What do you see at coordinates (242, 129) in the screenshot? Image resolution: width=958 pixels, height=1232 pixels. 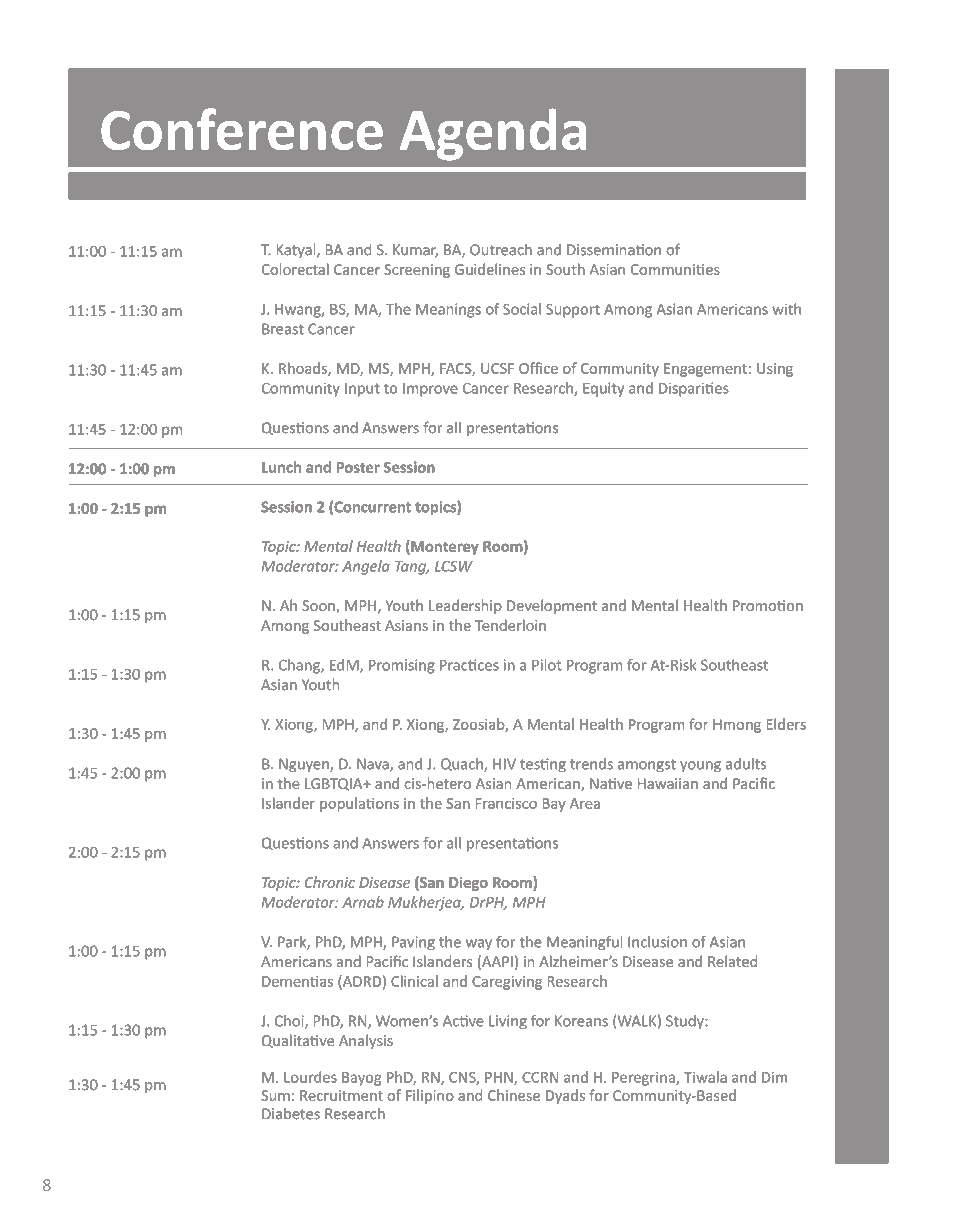 I see `Conference` at bounding box center [242, 129].
